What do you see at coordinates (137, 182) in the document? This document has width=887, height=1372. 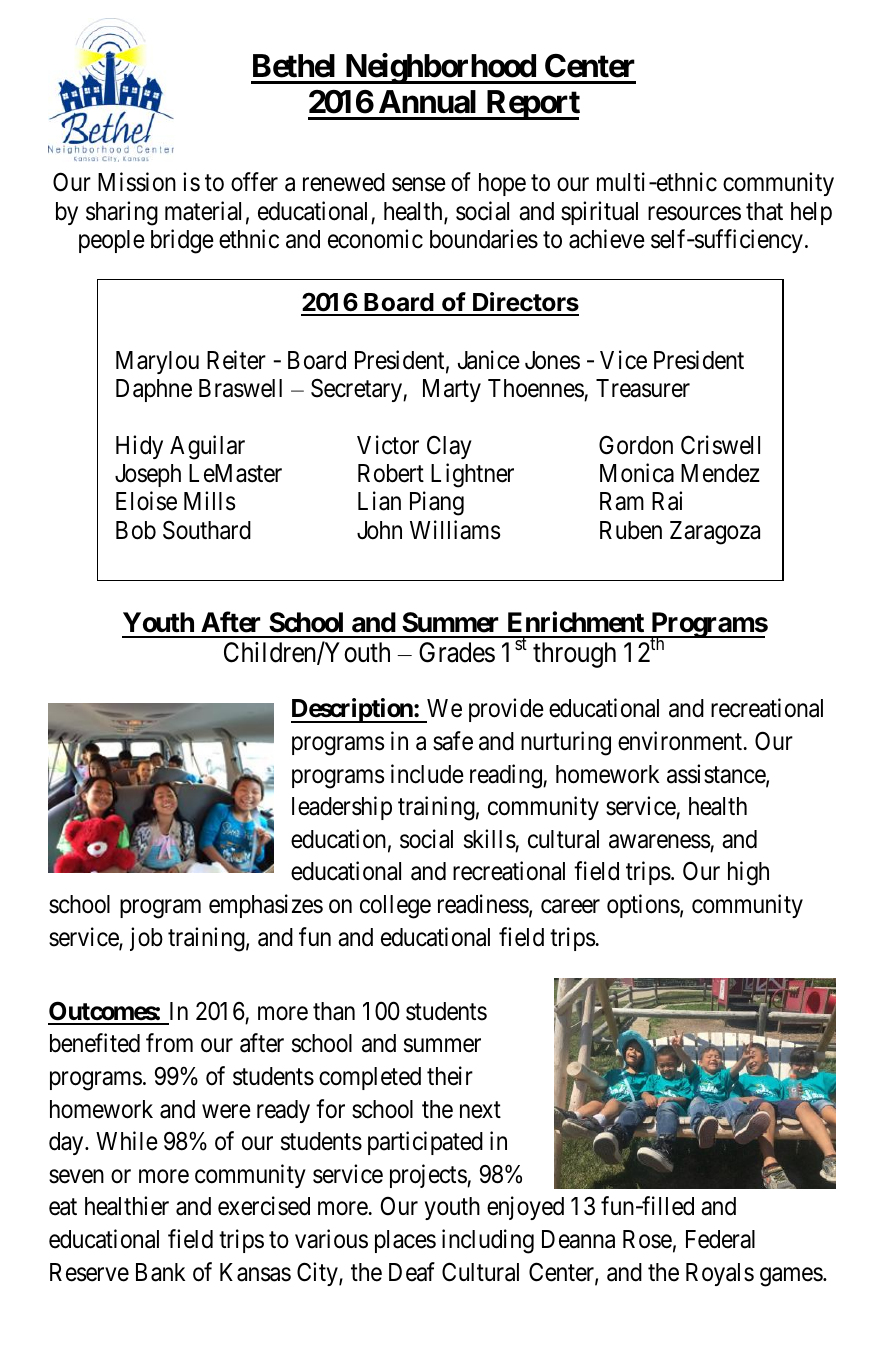 I see `Mission` at bounding box center [137, 182].
